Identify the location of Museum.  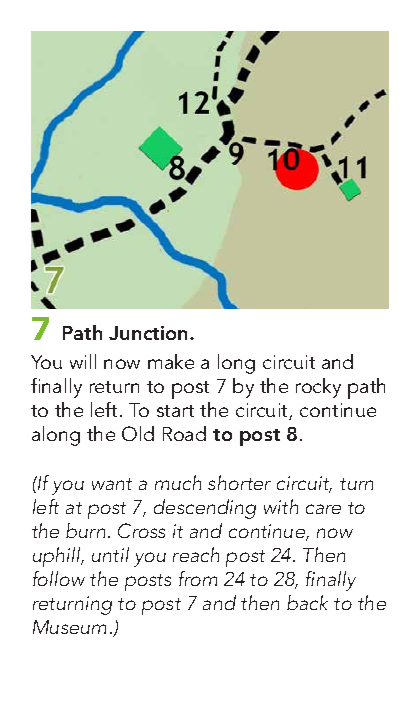
(69, 627).
